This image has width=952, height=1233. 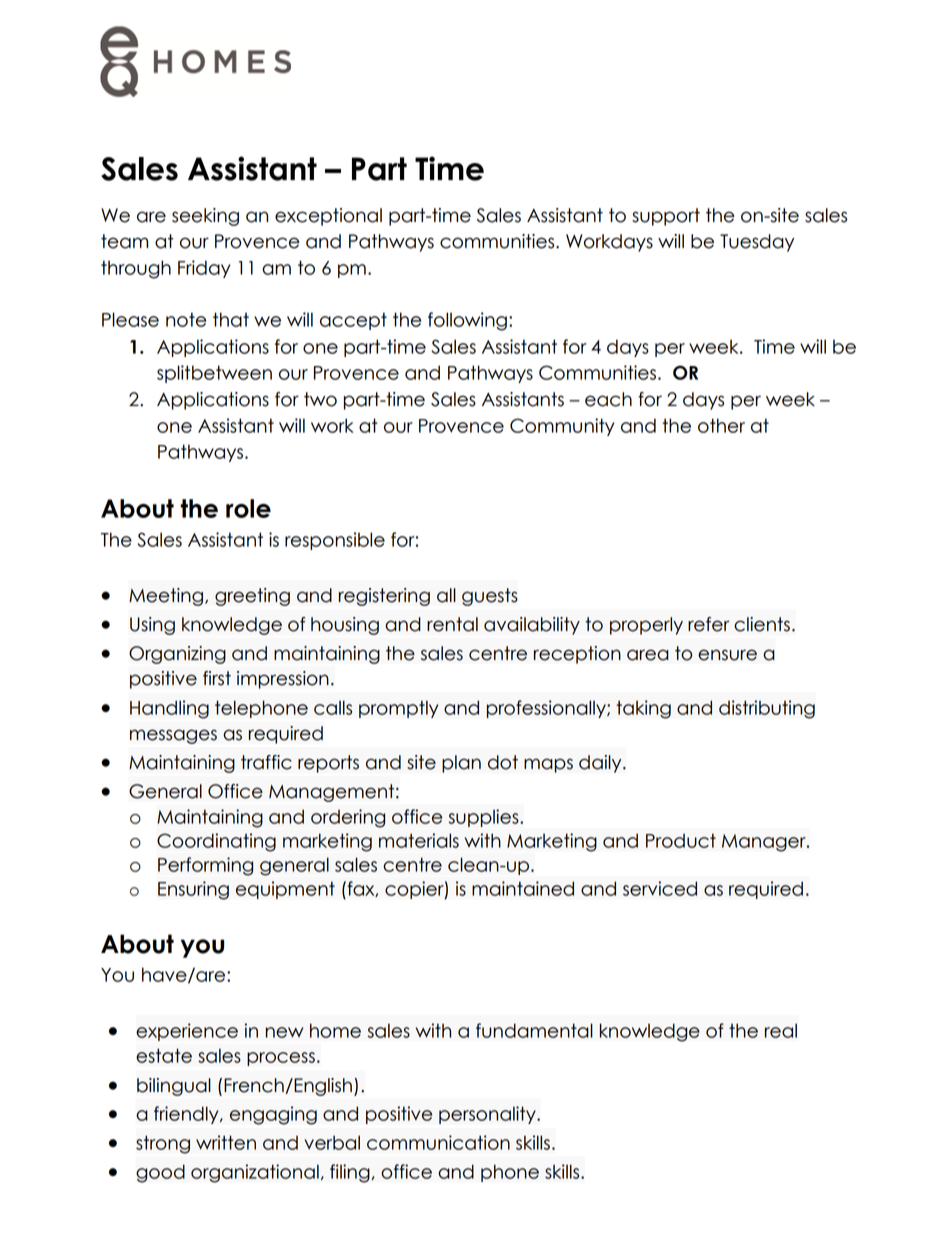 I want to click on real, so click(x=781, y=1030).
